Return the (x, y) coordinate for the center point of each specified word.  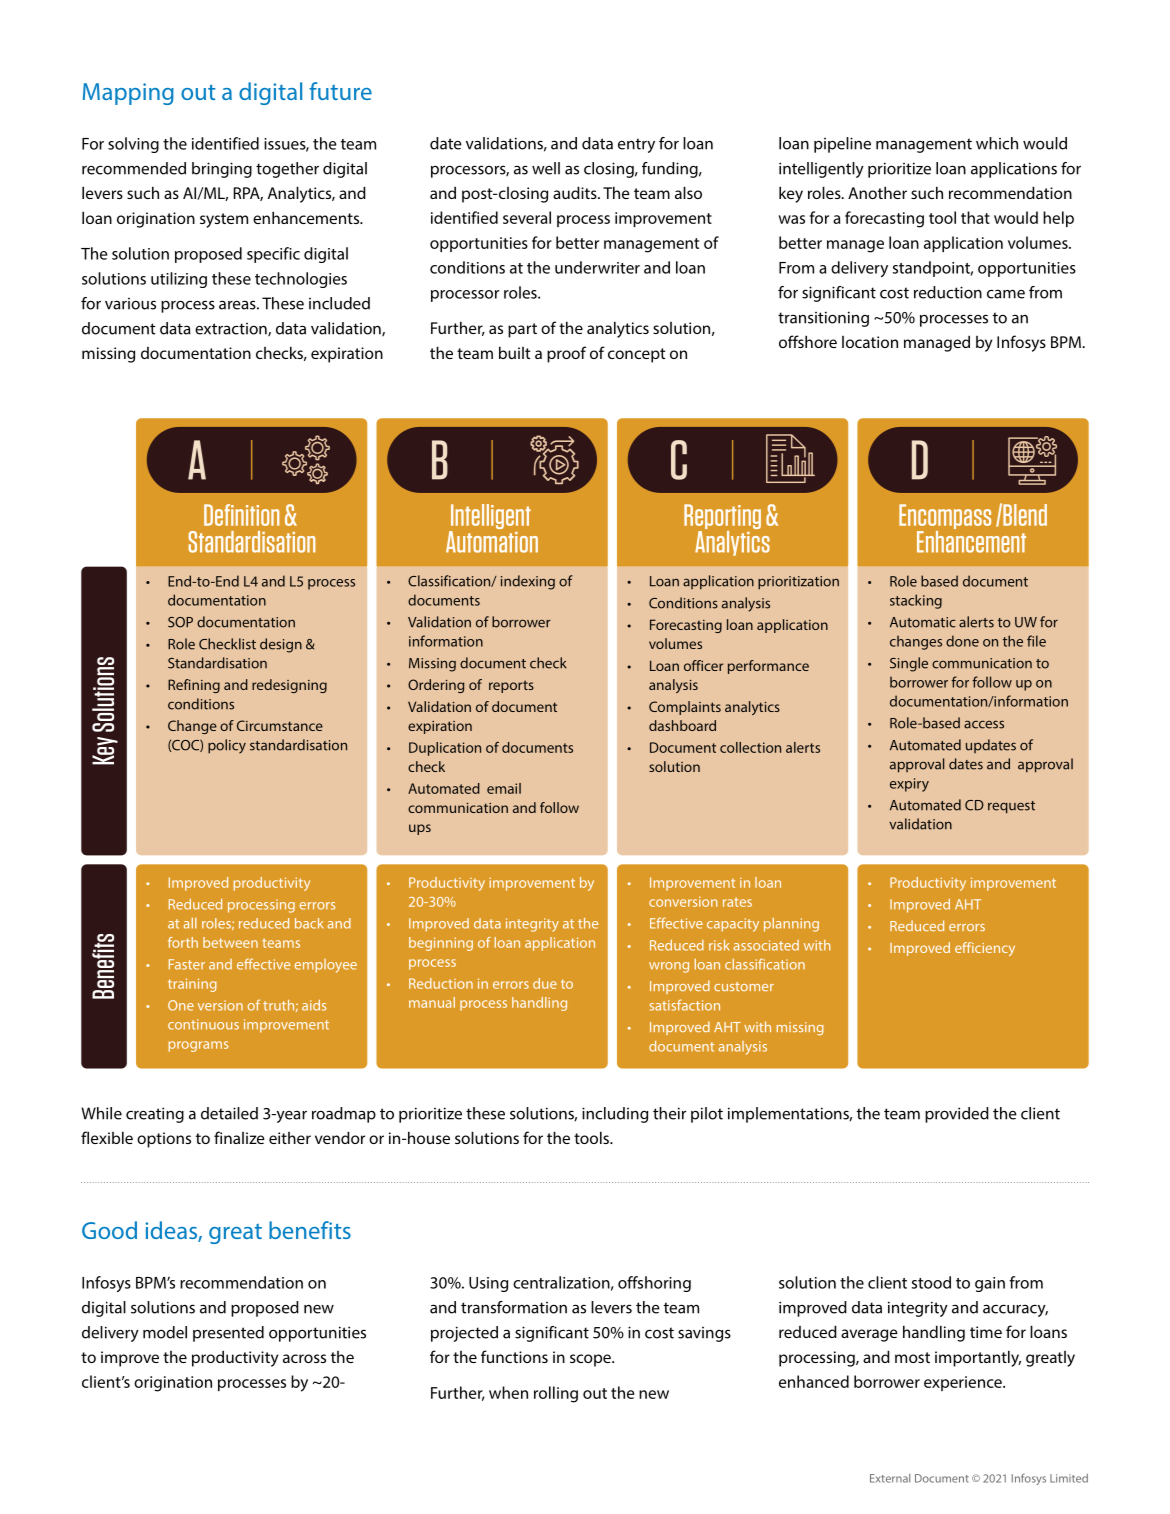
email (504, 788)
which (997, 143)
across (304, 1358)
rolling (556, 1394)
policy (227, 746)
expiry (909, 785)
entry (636, 145)
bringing (222, 170)
